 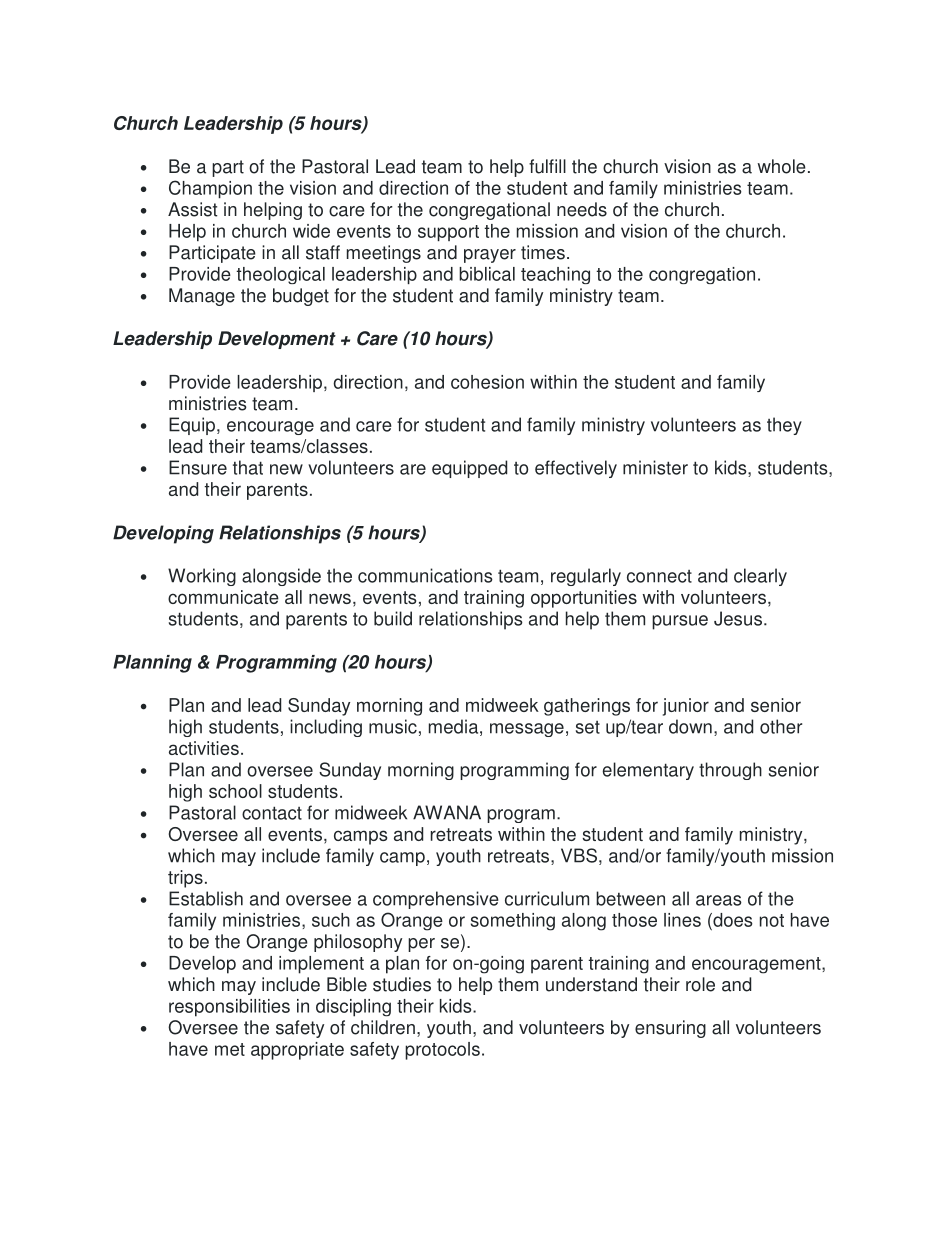 I want to click on contact, so click(x=272, y=813).
